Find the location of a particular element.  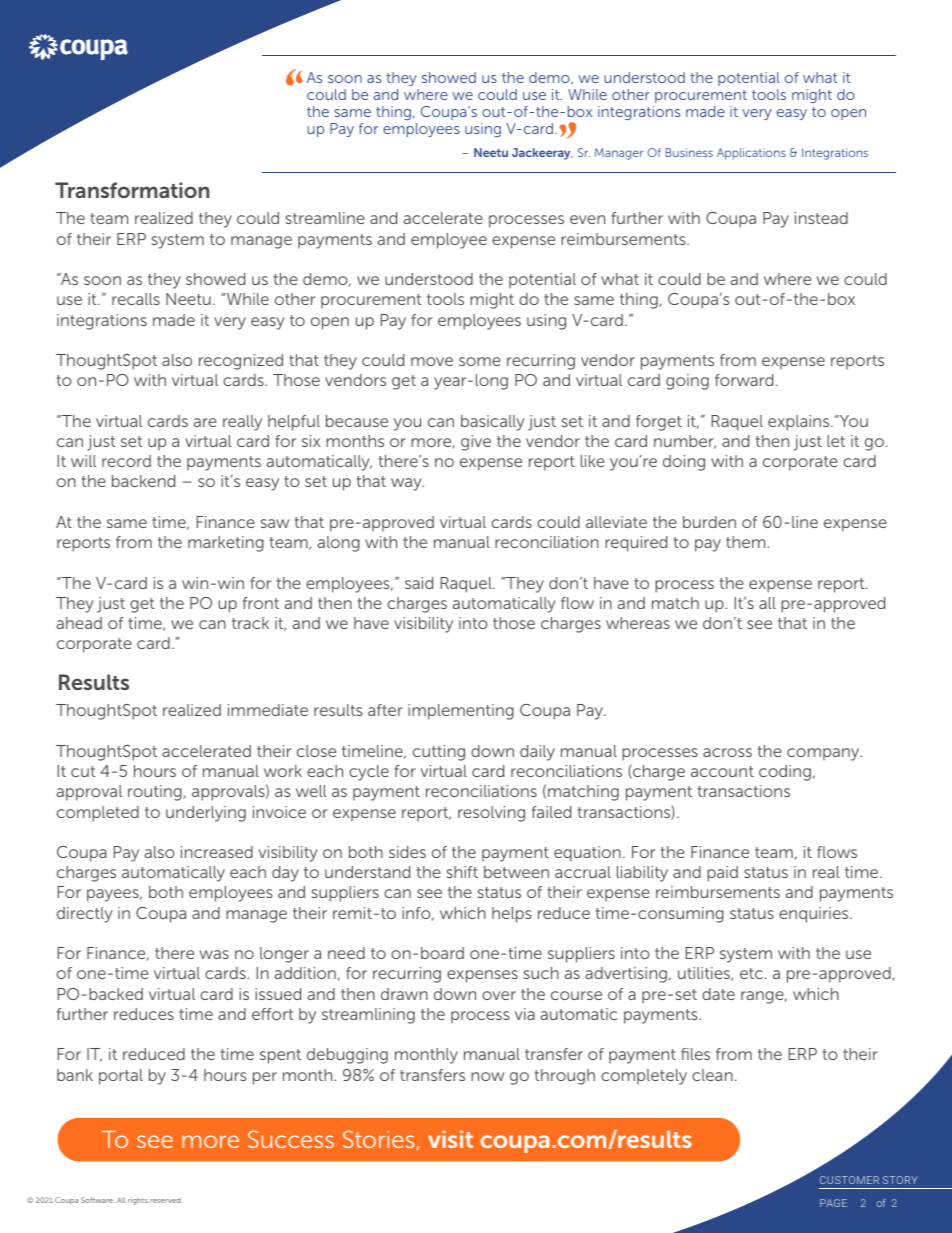

visit is located at coordinates (450, 1139).
